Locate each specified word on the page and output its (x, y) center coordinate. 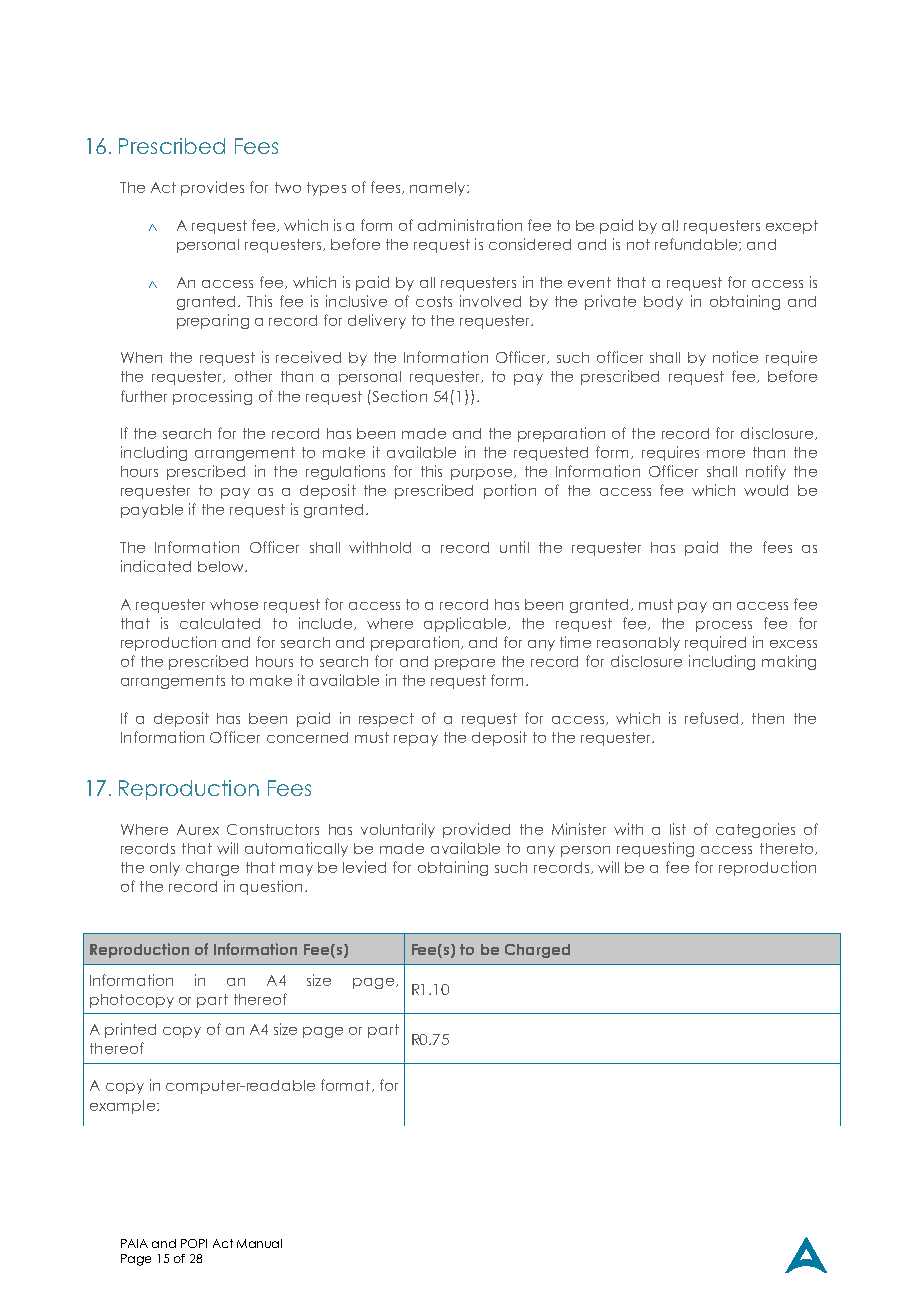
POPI (194, 1243)
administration (470, 225)
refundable (697, 244)
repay (416, 740)
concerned (307, 737)
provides (212, 188)
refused (711, 718)
